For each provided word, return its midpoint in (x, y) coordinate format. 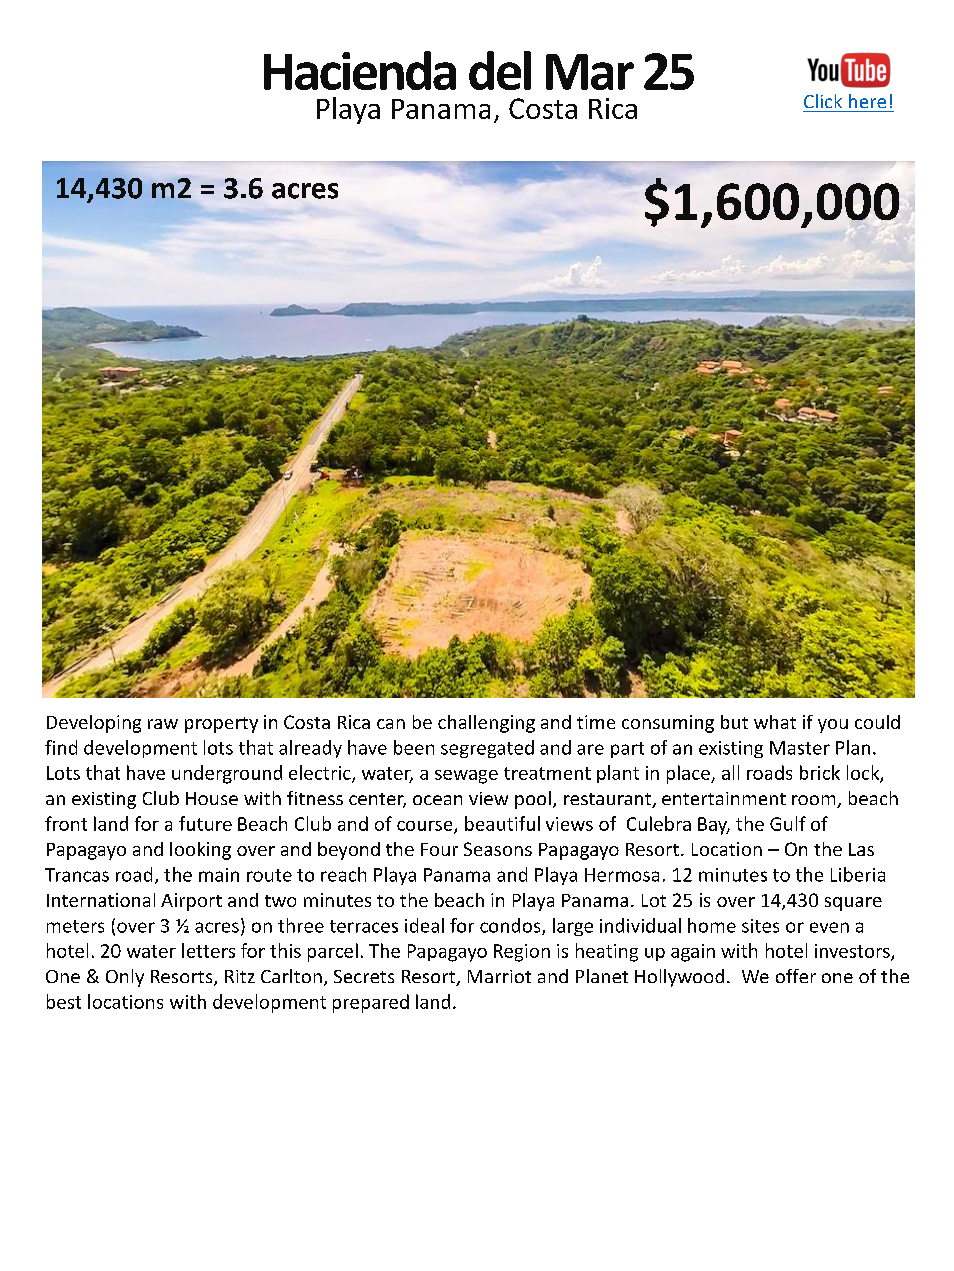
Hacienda (360, 70)
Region (522, 953)
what (775, 722)
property (221, 725)
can (391, 724)
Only (125, 978)
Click (823, 101)
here (867, 101)
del (500, 70)
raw (163, 724)
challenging (486, 724)
